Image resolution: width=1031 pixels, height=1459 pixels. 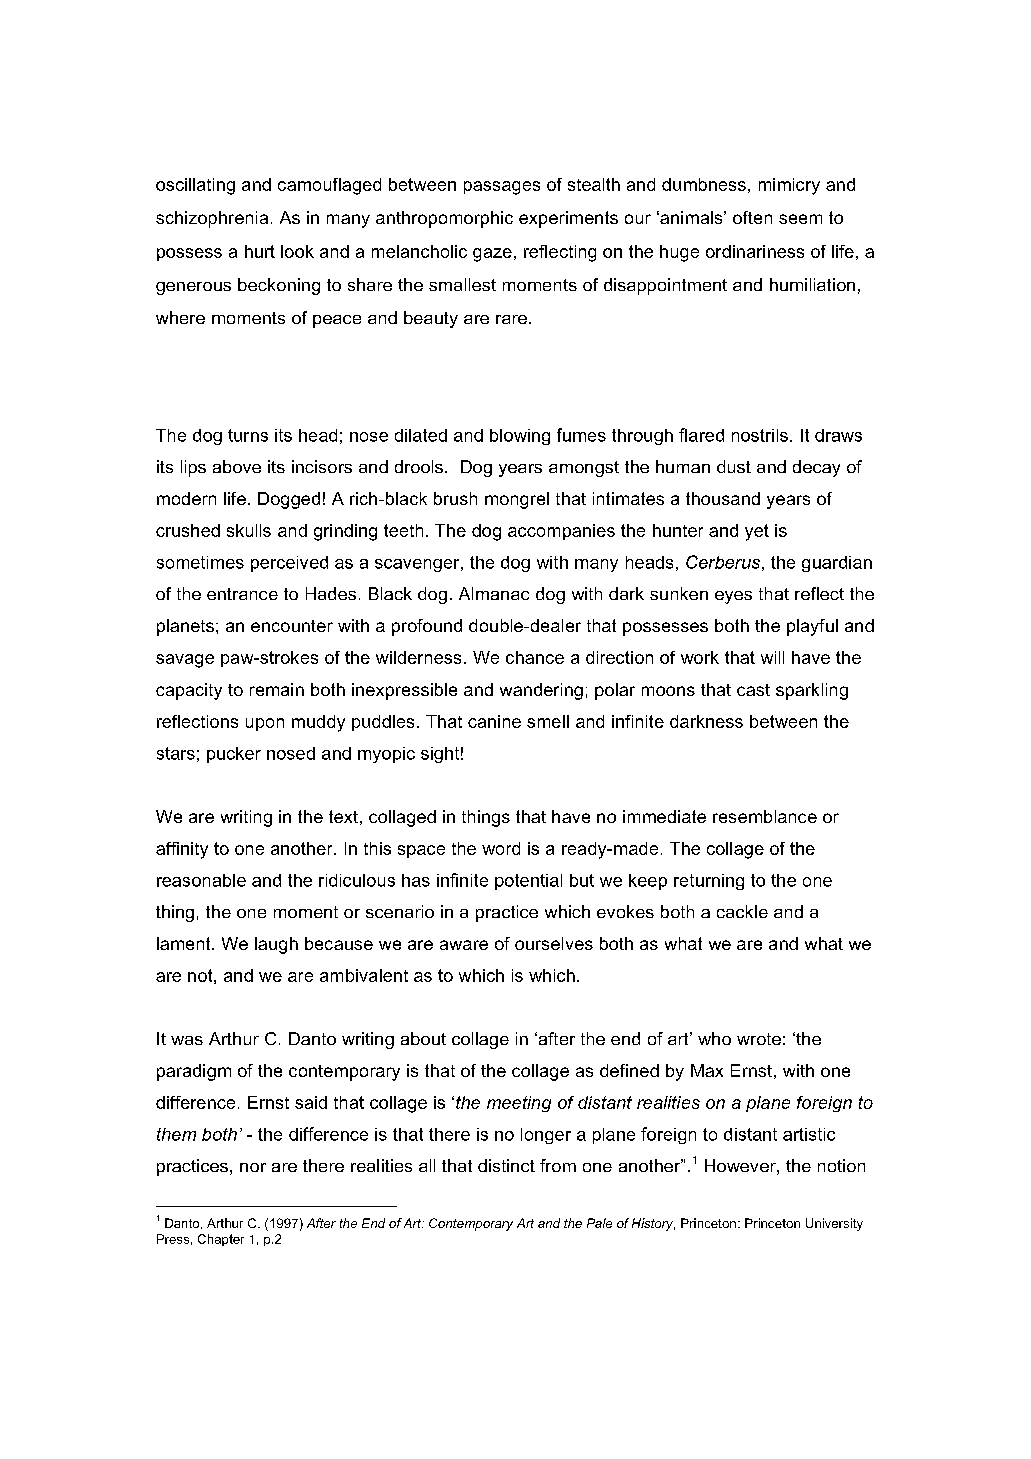 I want to click on schizophrenia, so click(x=212, y=219).
